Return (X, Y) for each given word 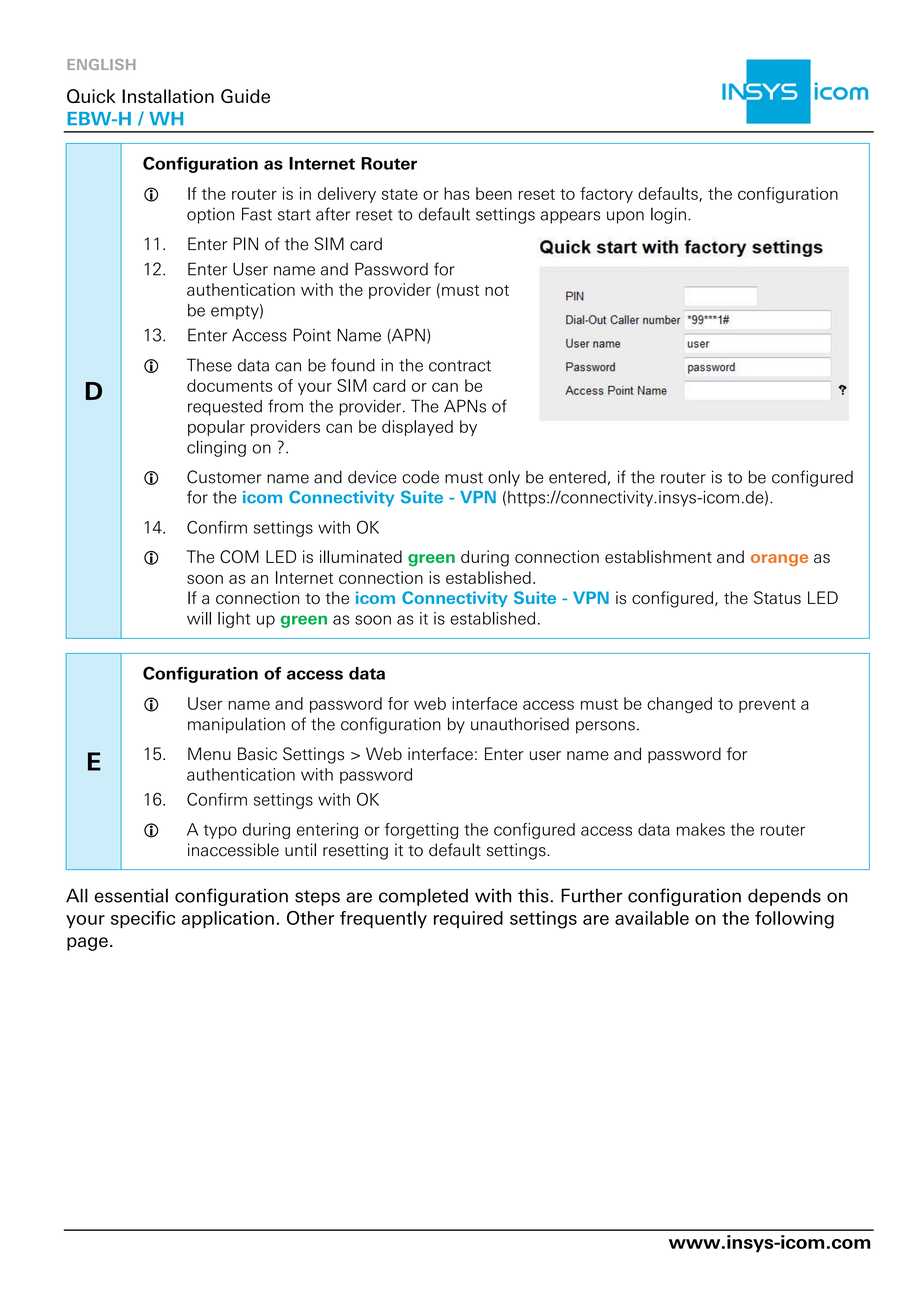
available (652, 918)
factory (606, 195)
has (457, 193)
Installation (168, 96)
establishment (658, 556)
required (468, 919)
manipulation (236, 725)
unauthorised (520, 724)
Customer (224, 477)
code (420, 477)
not (497, 290)
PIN (245, 243)
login (668, 215)
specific (143, 919)
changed (679, 705)
